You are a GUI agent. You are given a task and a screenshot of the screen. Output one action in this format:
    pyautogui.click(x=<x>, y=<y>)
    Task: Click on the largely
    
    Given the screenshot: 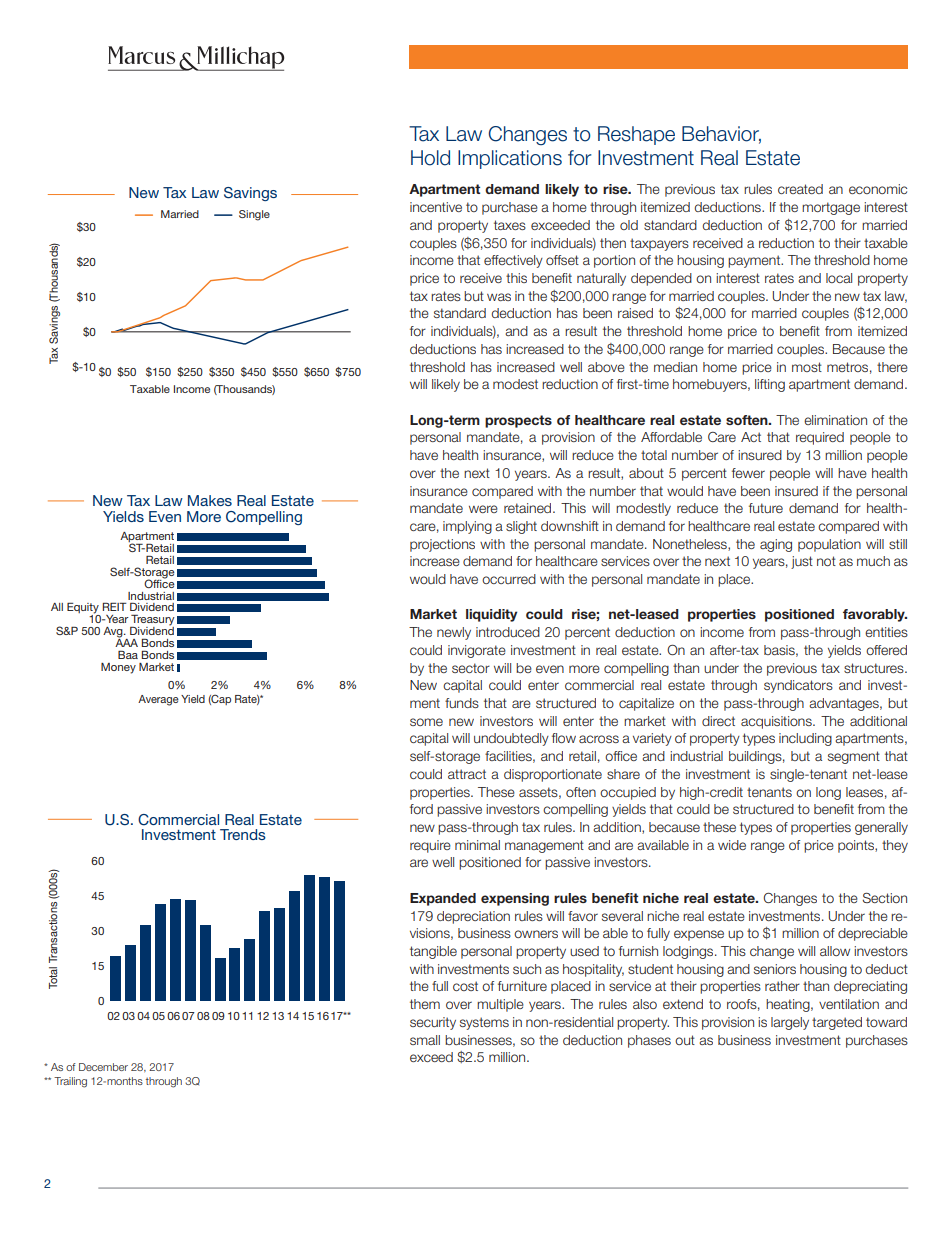 What is the action you would take?
    pyautogui.click(x=790, y=1023)
